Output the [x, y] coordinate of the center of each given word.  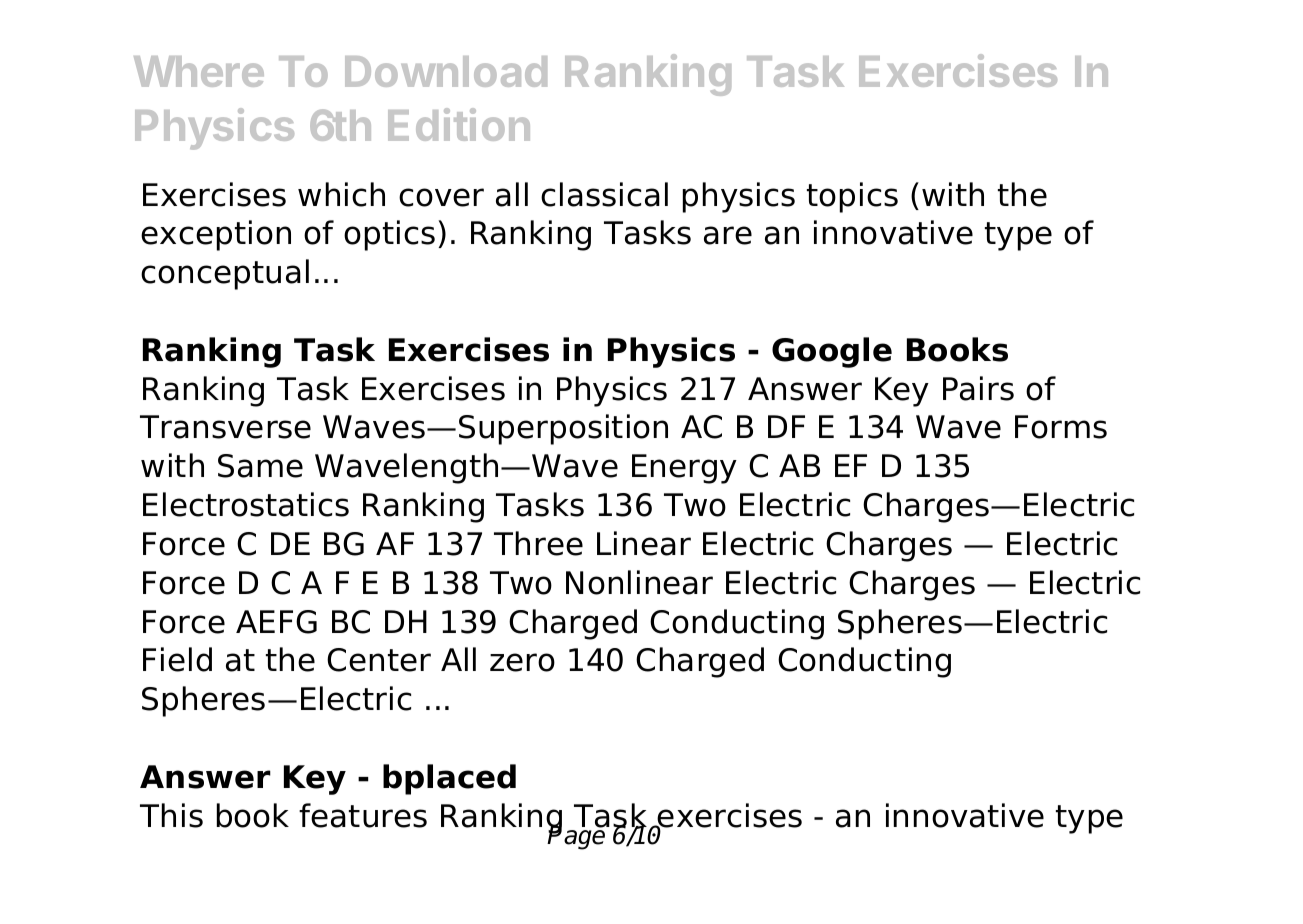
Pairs [978, 388]
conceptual [225, 274]
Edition [459, 124]
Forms [1061, 427]
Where [199, 71]
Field [177, 659]
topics [852, 197]
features [363, 815]
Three [538, 543]
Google [832, 352]
